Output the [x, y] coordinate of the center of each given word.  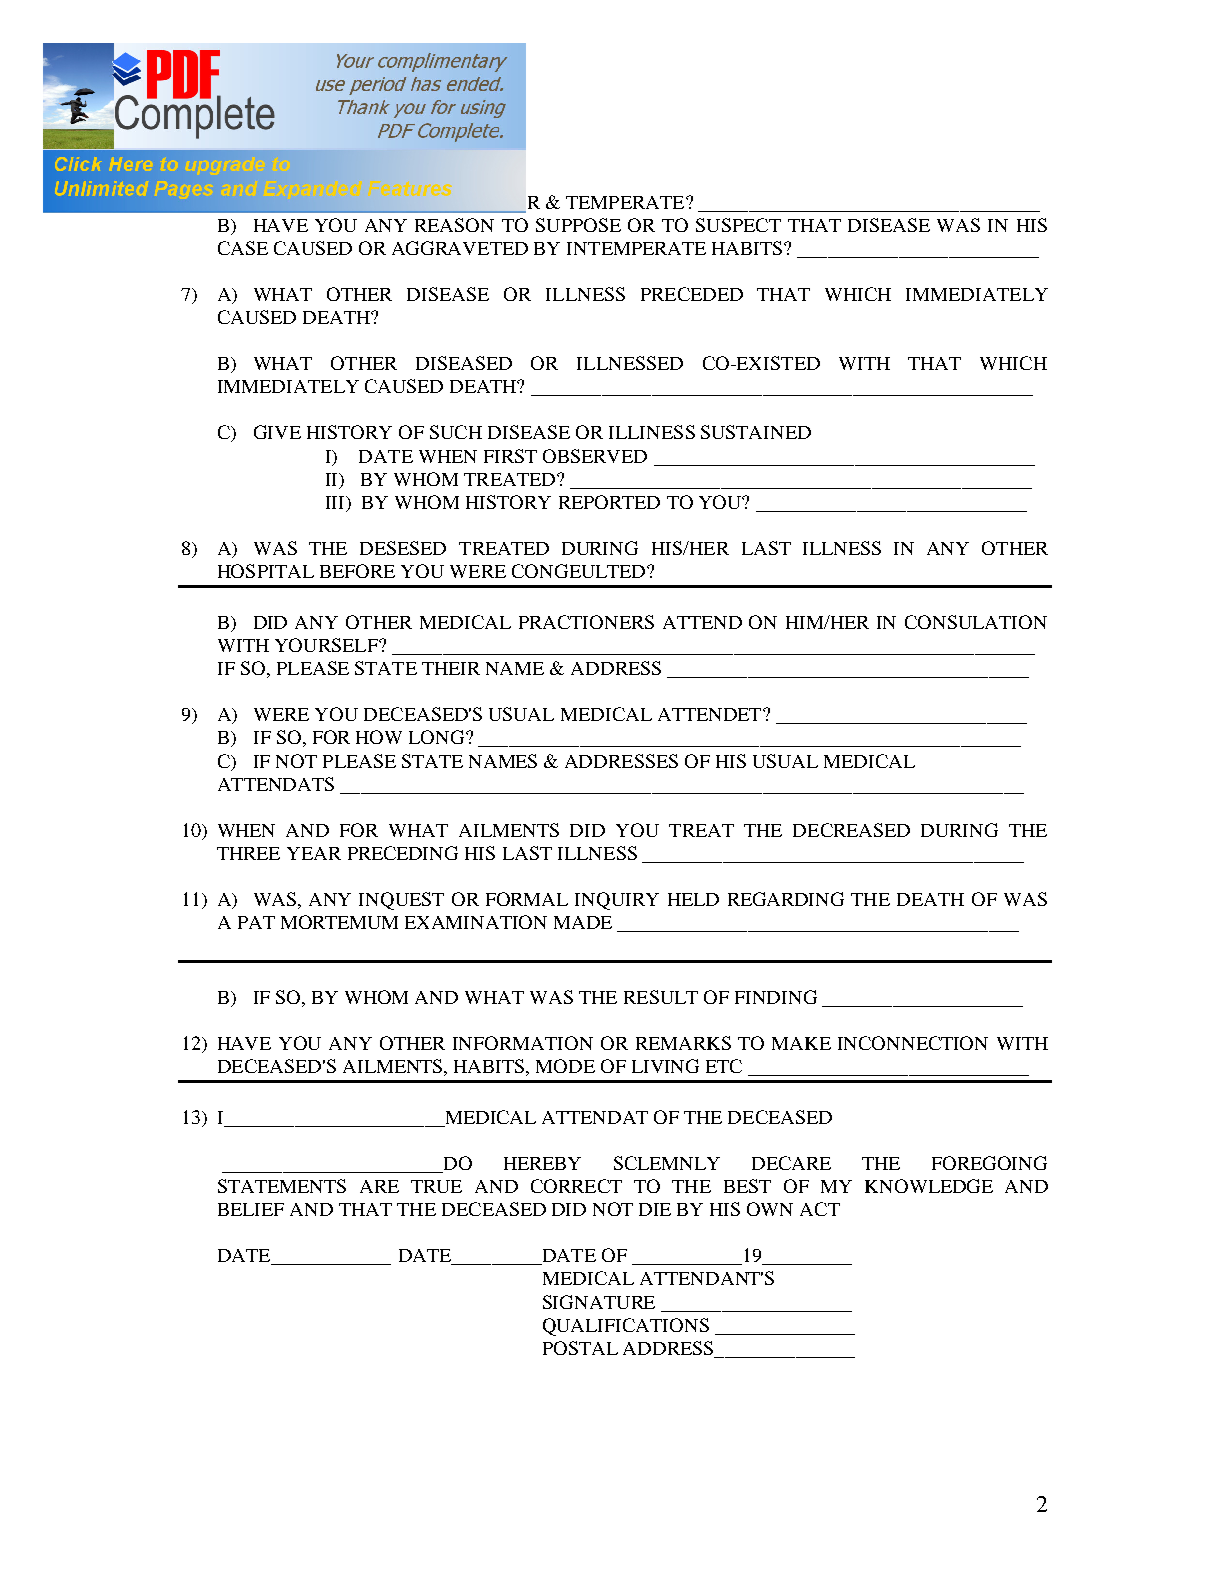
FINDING [776, 997]
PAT [256, 922]
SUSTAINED [756, 432]
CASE [243, 248]
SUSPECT [738, 225]
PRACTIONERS [586, 622]
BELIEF [251, 1209]
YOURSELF [327, 645]
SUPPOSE [578, 225]
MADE [583, 922]
